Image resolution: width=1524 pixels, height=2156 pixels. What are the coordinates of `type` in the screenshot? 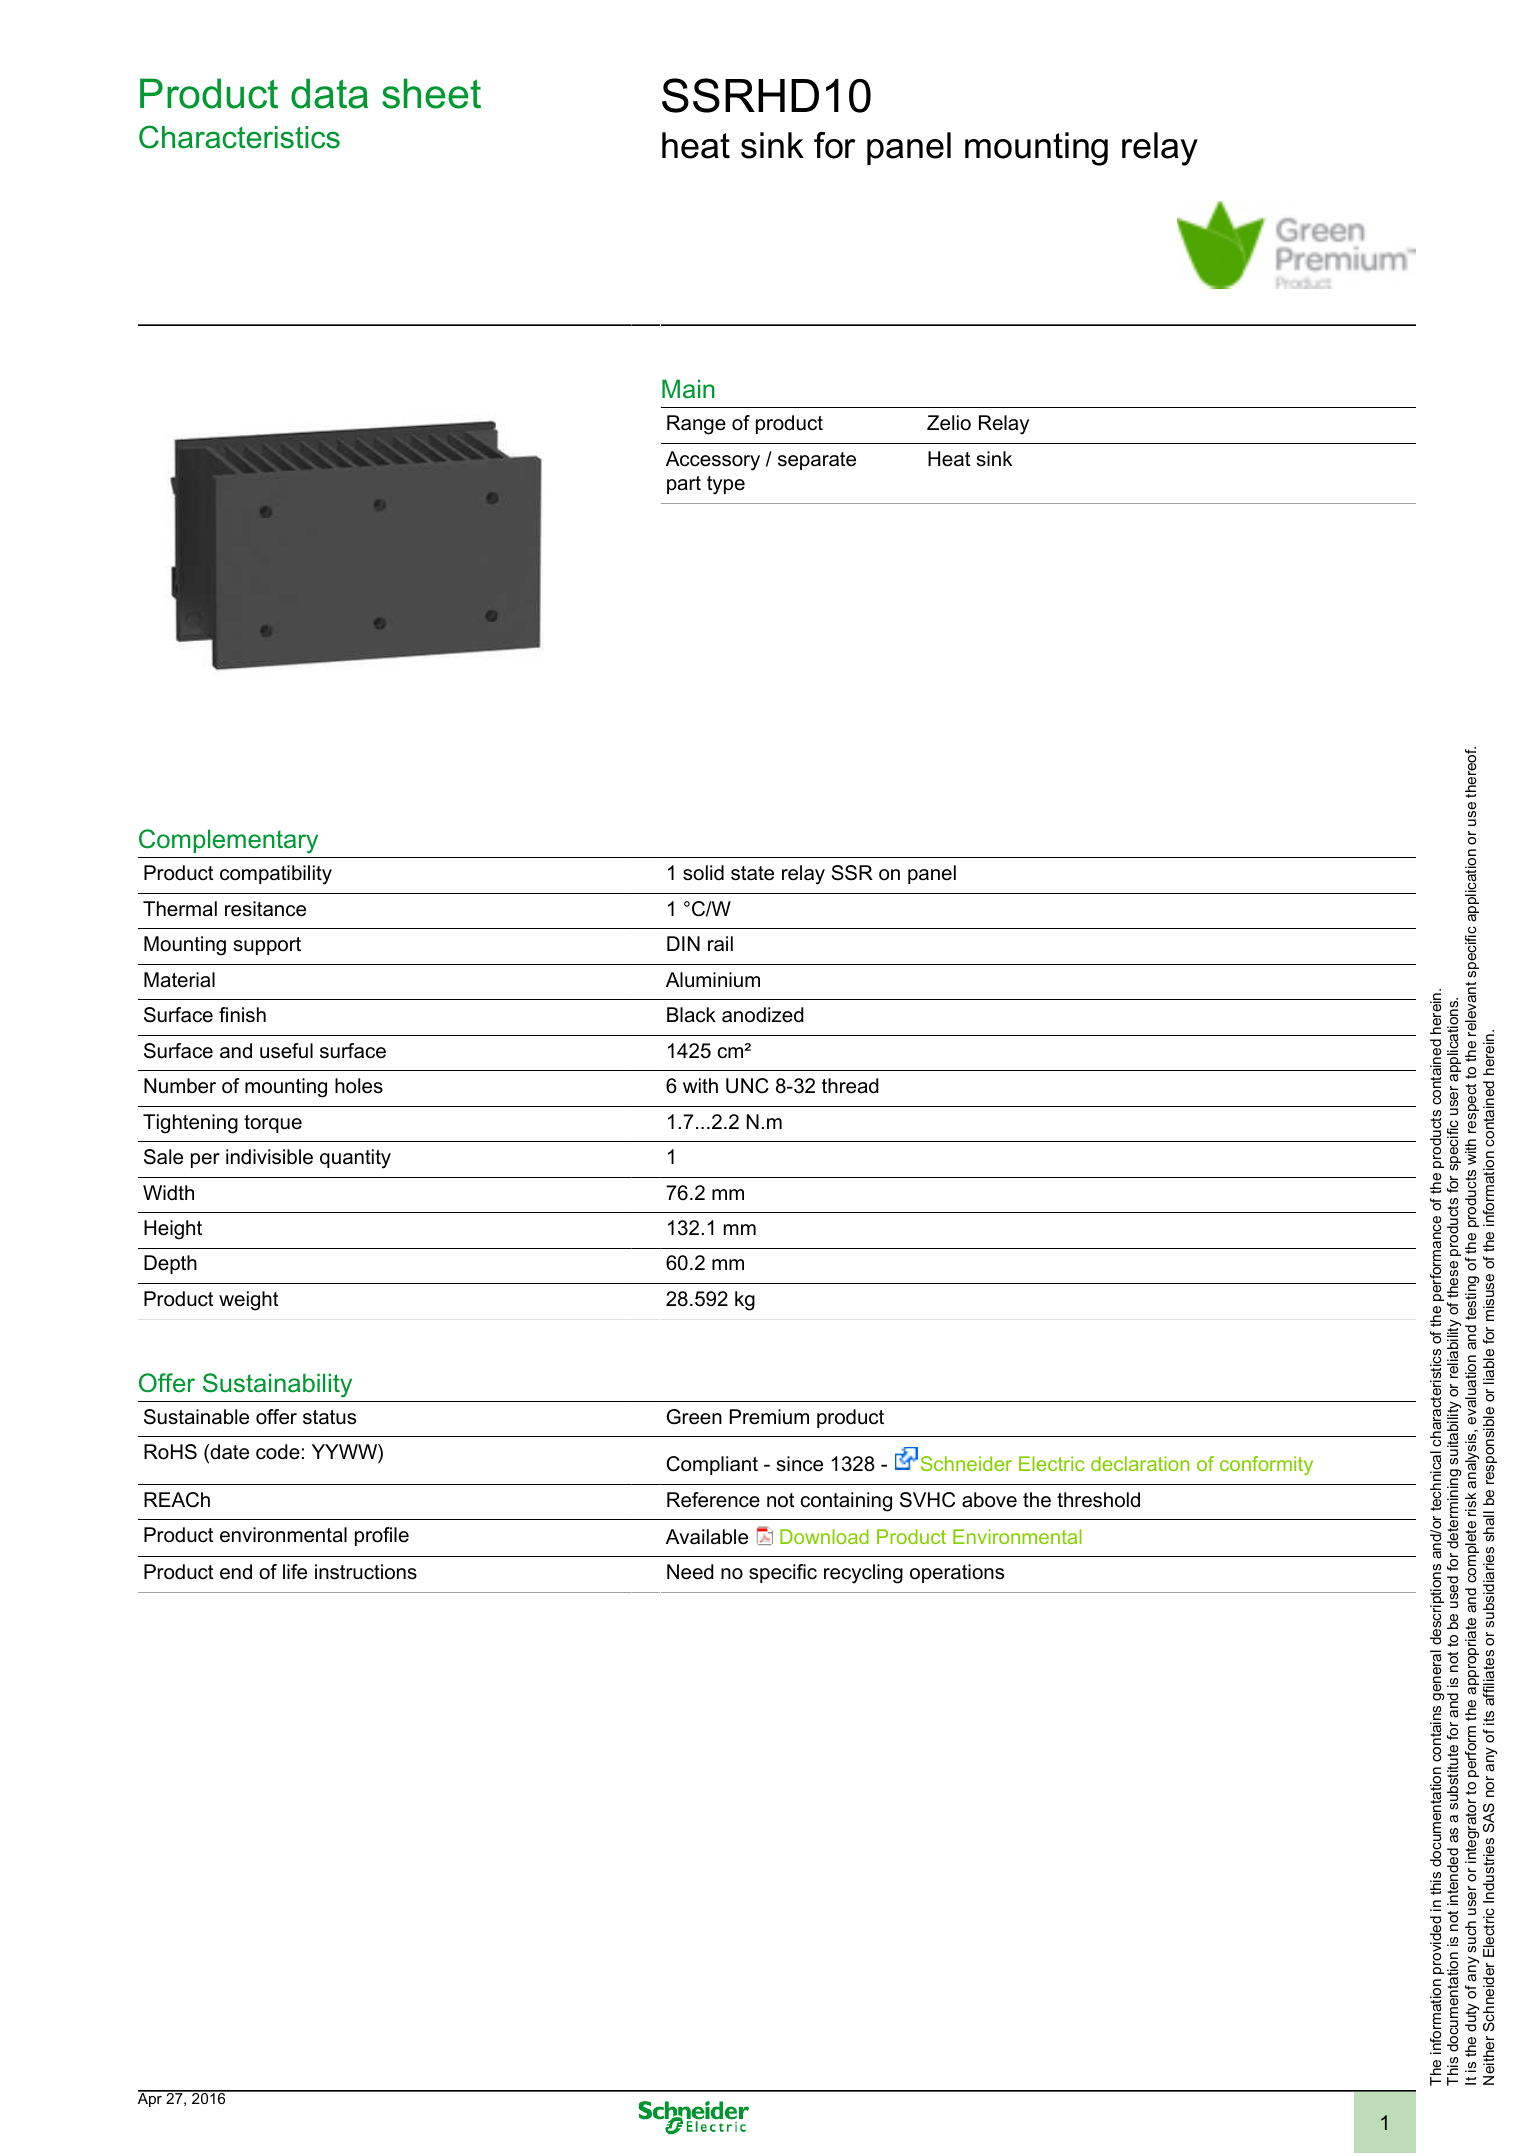 It's located at (726, 485).
